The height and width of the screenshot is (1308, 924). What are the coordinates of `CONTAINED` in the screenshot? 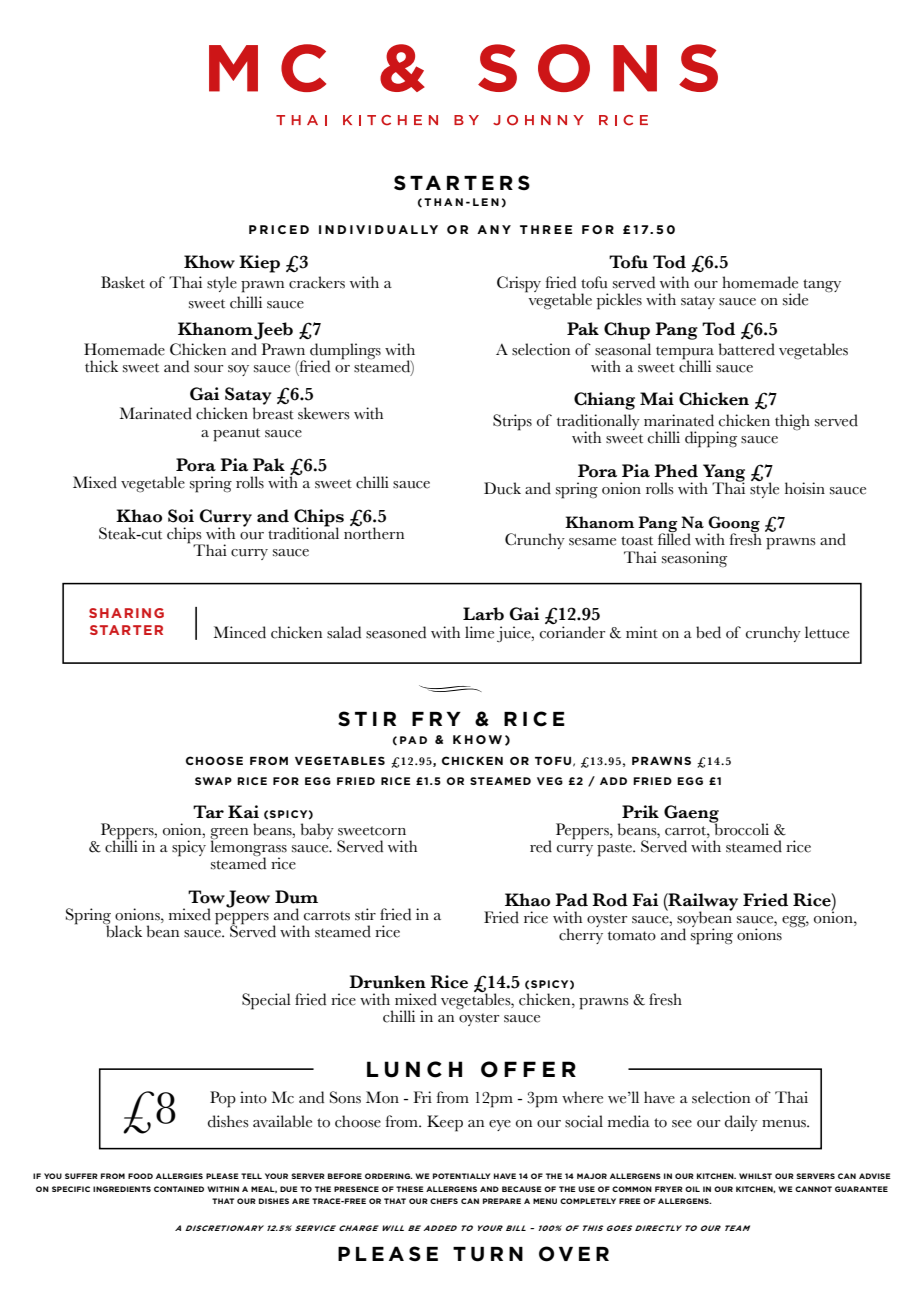 It's located at (179, 1189).
